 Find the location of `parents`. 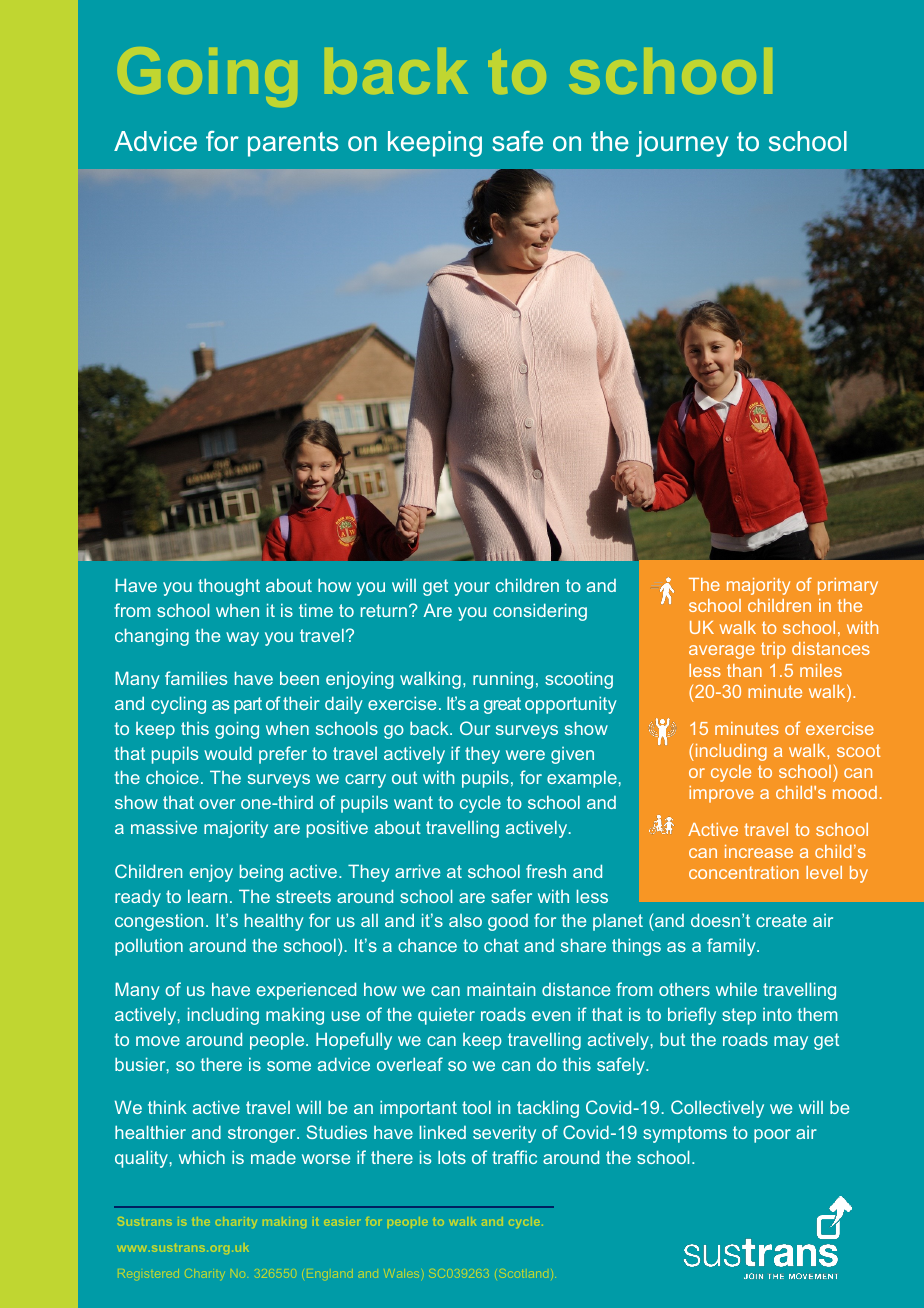

parents is located at coordinates (293, 144).
